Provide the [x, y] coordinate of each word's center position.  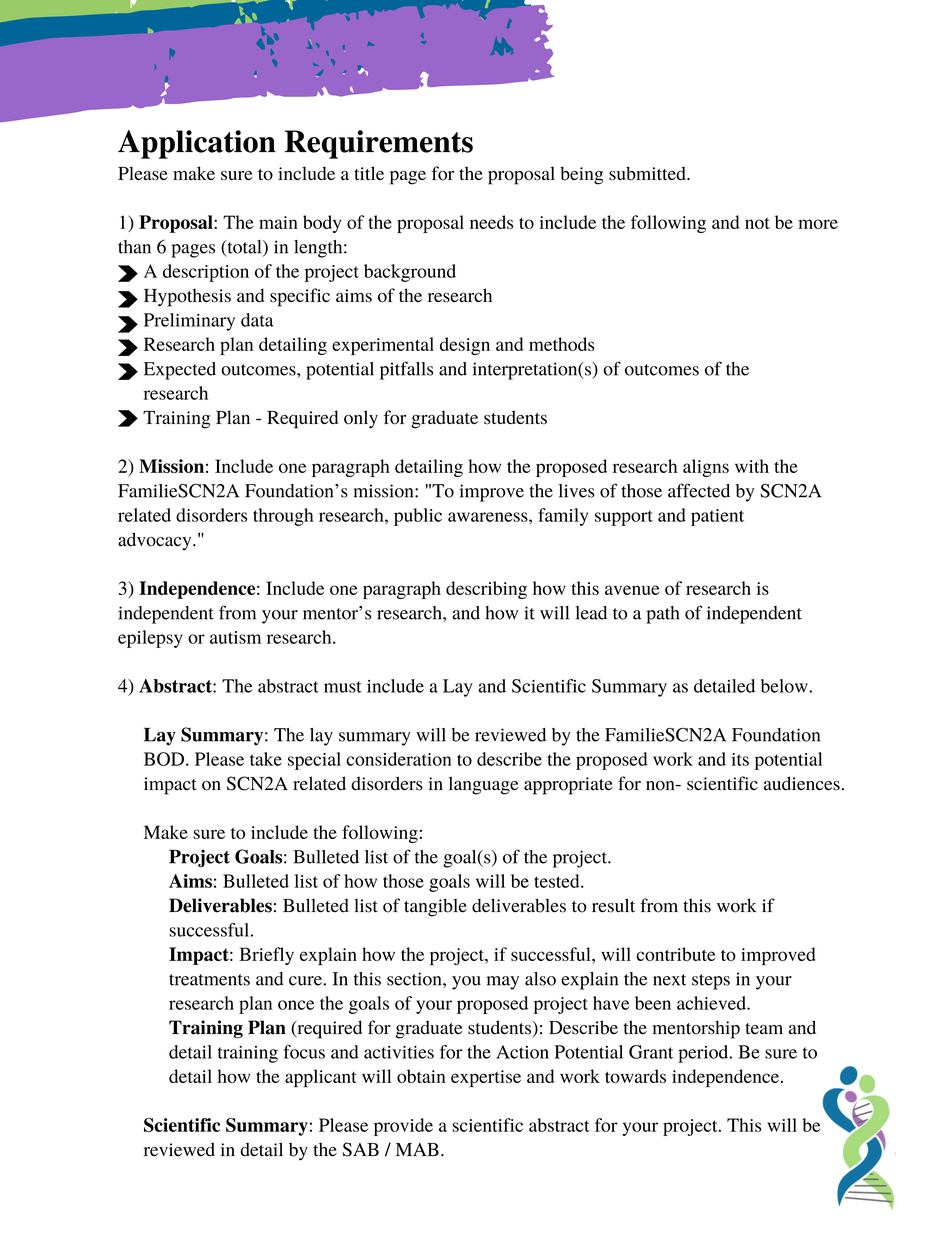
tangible [435, 907]
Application [197, 144]
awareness [489, 517]
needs [491, 222]
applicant [321, 1078]
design [465, 346]
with [752, 466]
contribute [675, 954]
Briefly [266, 956]
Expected [180, 371]
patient [717, 517]
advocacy [156, 541]
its [740, 759]
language [484, 785]
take [266, 759]
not [757, 223]
